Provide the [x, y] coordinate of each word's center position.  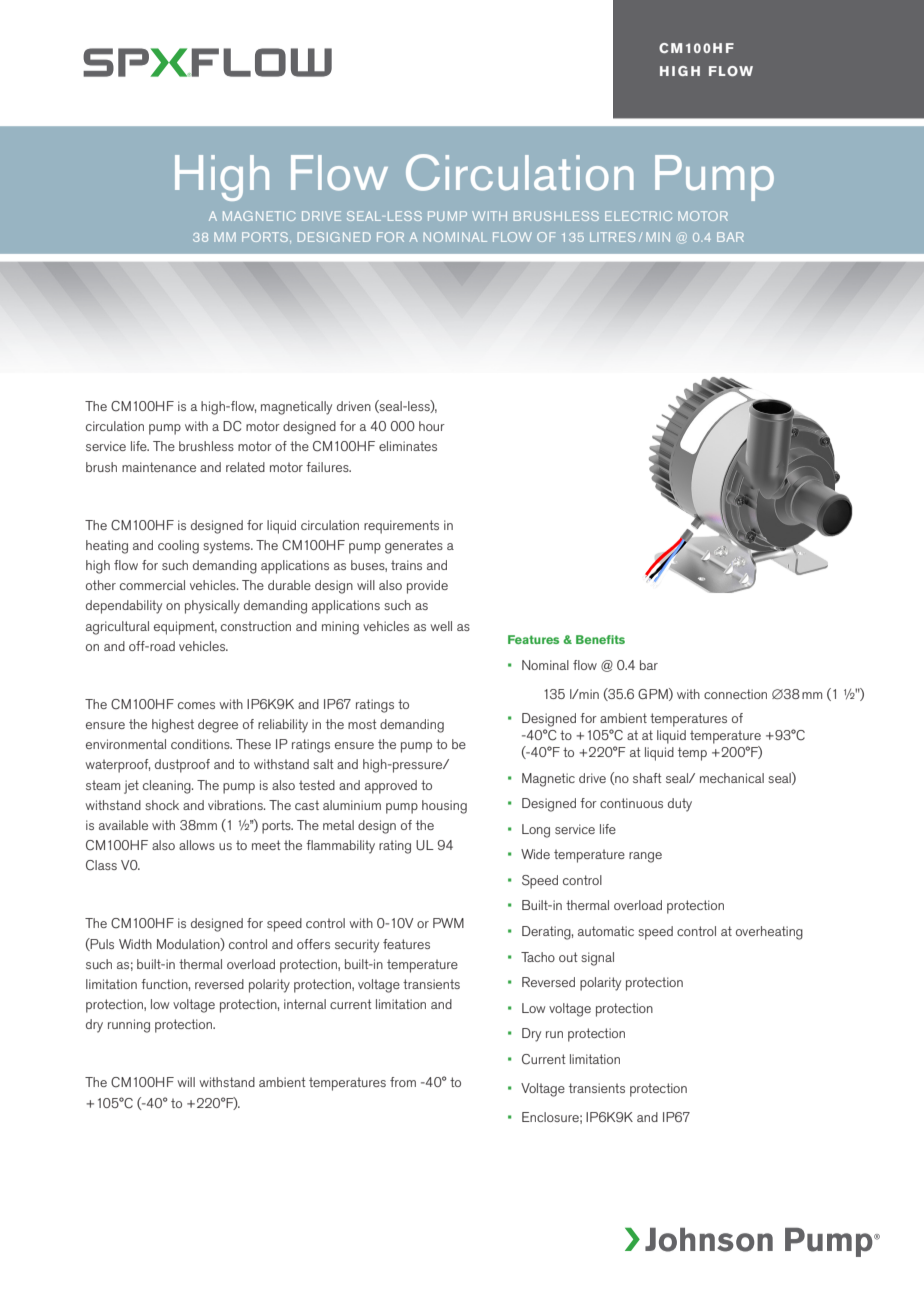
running [129, 1026]
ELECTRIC [638, 216]
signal [597, 959]
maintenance [159, 467]
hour [432, 426]
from [403, 1082]
